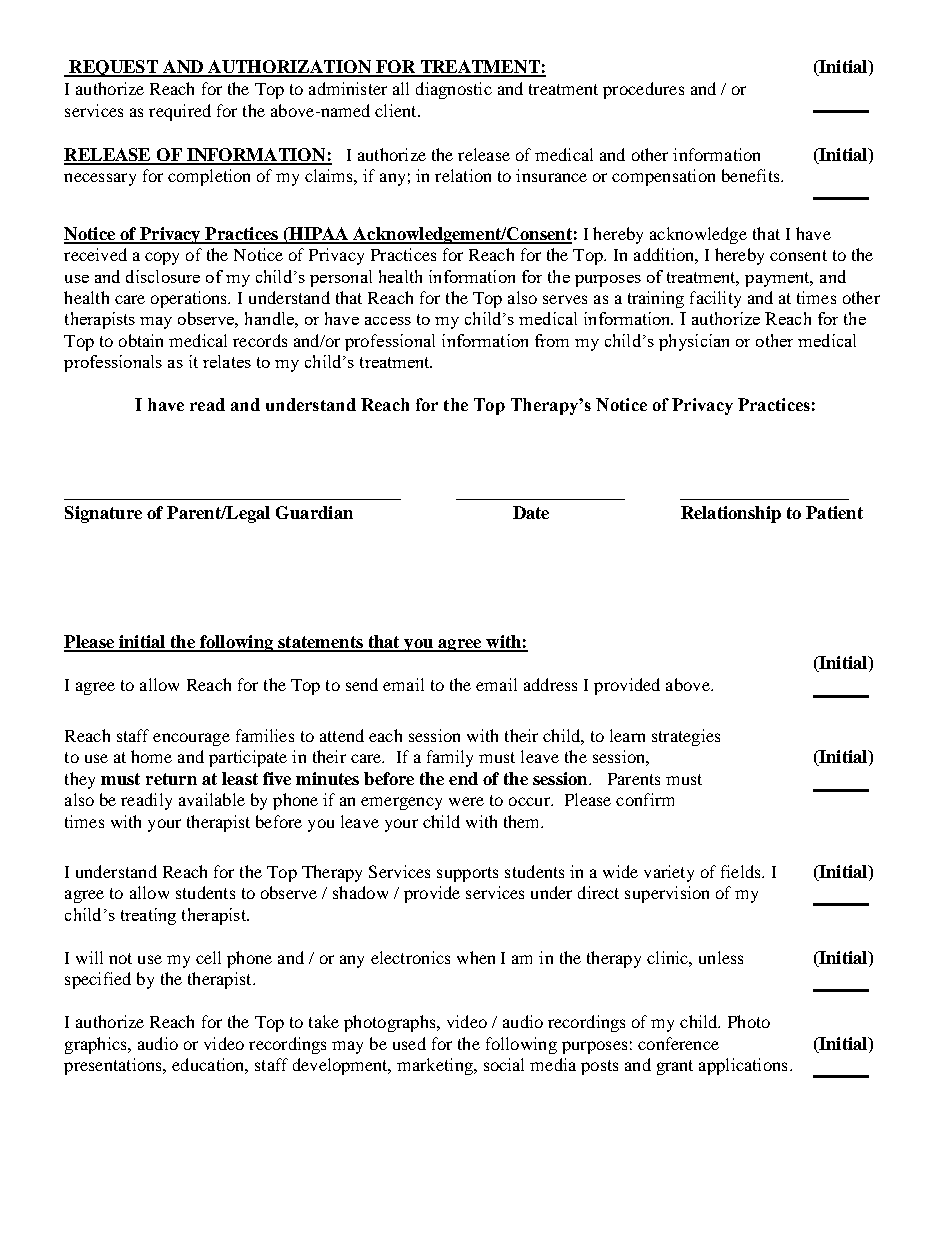 The width and height of the screenshot is (952, 1233). What do you see at coordinates (454, 90) in the screenshot?
I see `diagnostic` at bounding box center [454, 90].
